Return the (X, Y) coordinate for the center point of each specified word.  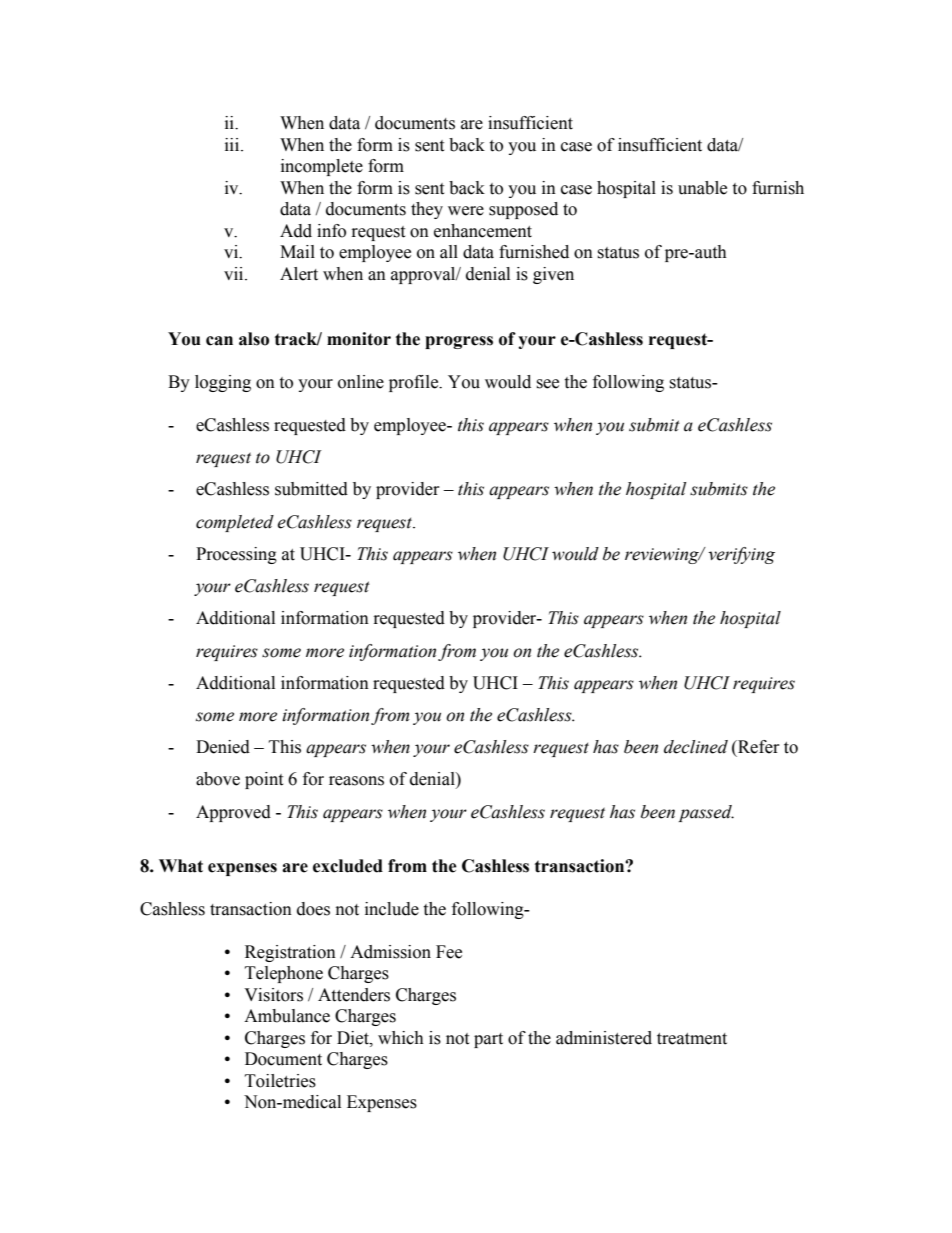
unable (702, 188)
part (488, 1040)
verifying (741, 555)
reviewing (663, 556)
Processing (236, 555)
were (466, 211)
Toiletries (280, 1081)
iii (233, 144)
